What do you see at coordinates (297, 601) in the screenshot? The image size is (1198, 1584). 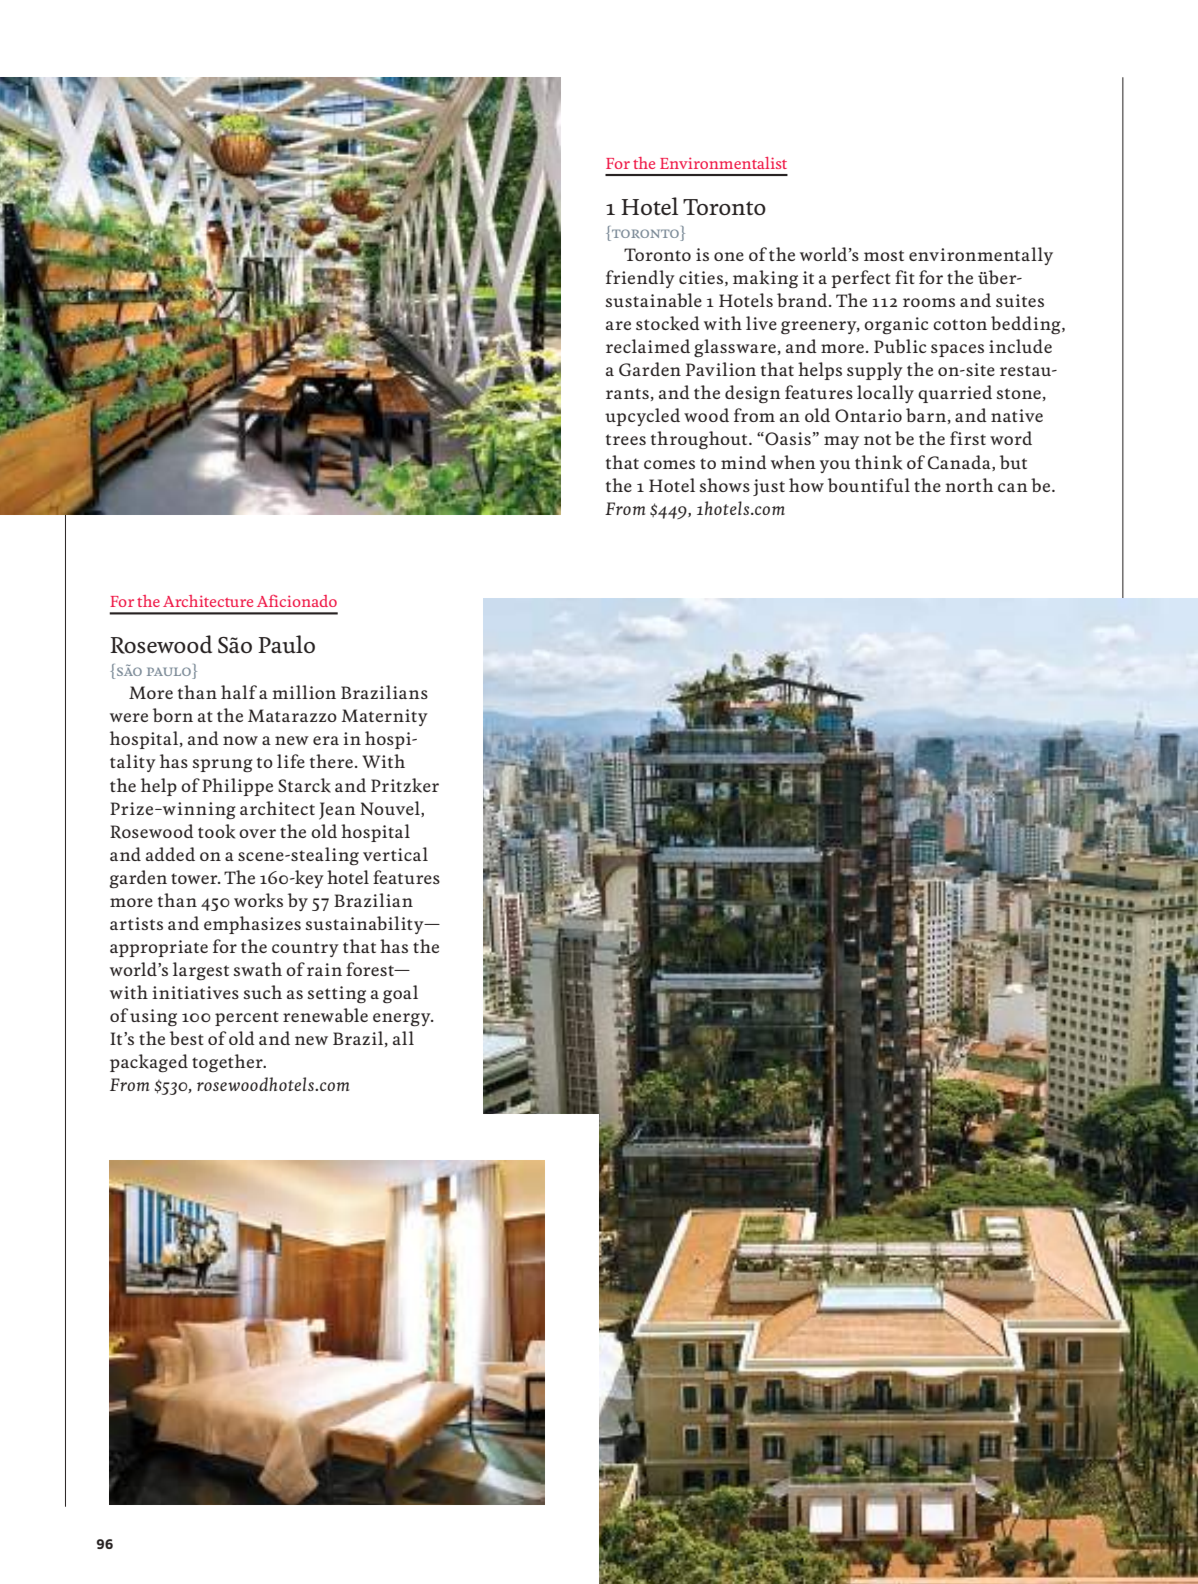 I see `Aficionado` at bounding box center [297, 601].
